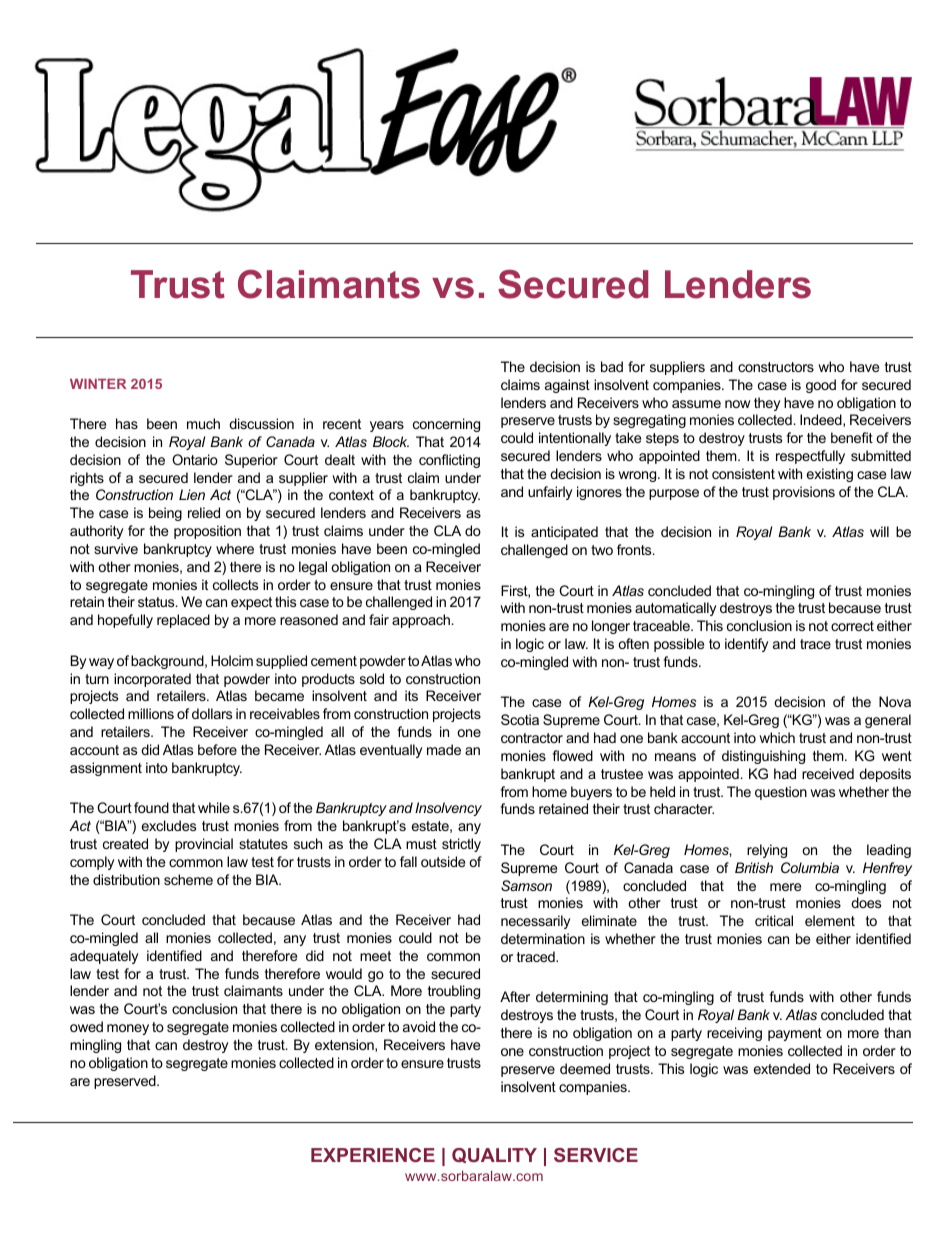 This screenshot has height=1245, width=952. I want to click on approach, so click(421, 621).
